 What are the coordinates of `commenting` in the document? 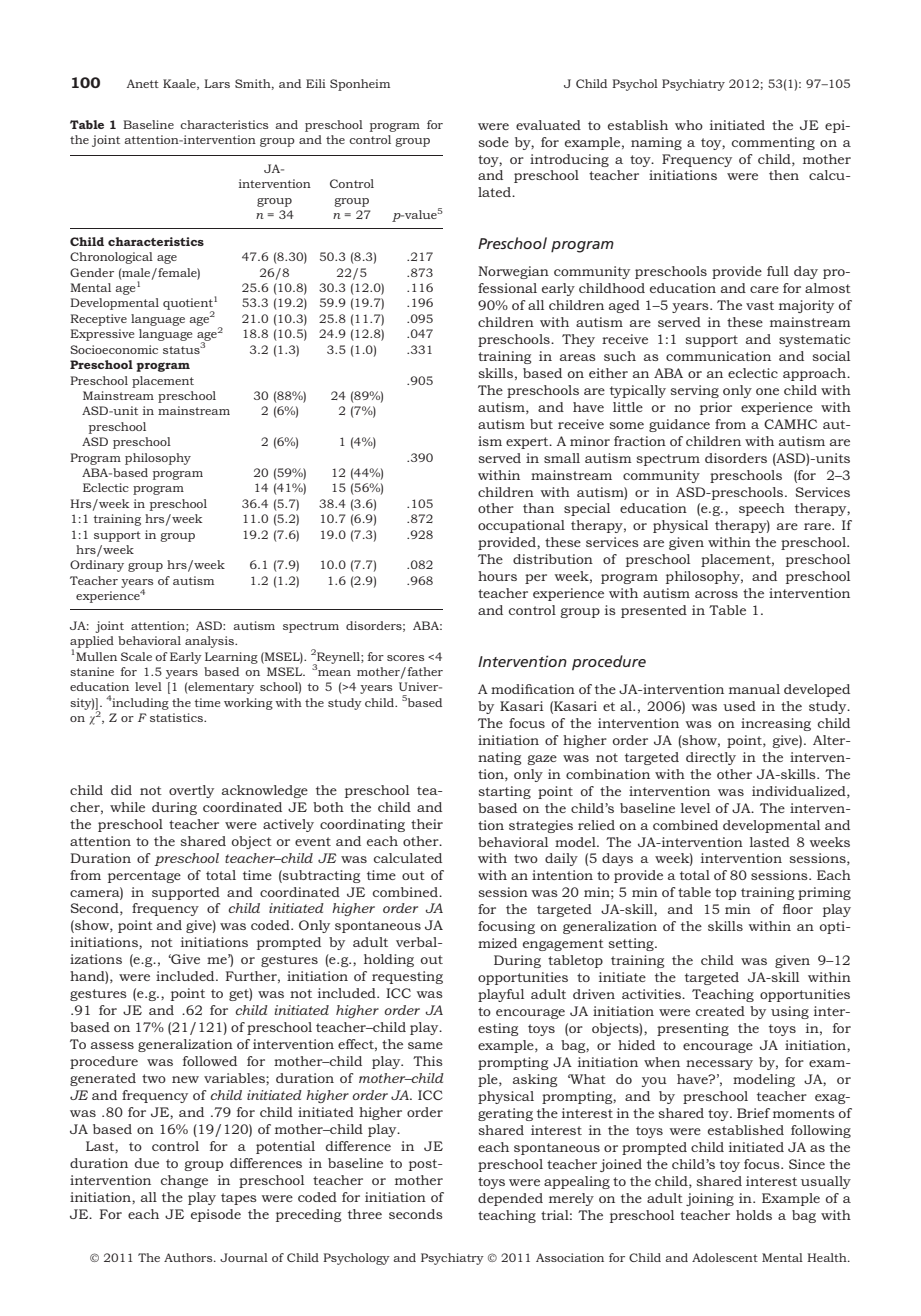 It's located at (773, 143).
